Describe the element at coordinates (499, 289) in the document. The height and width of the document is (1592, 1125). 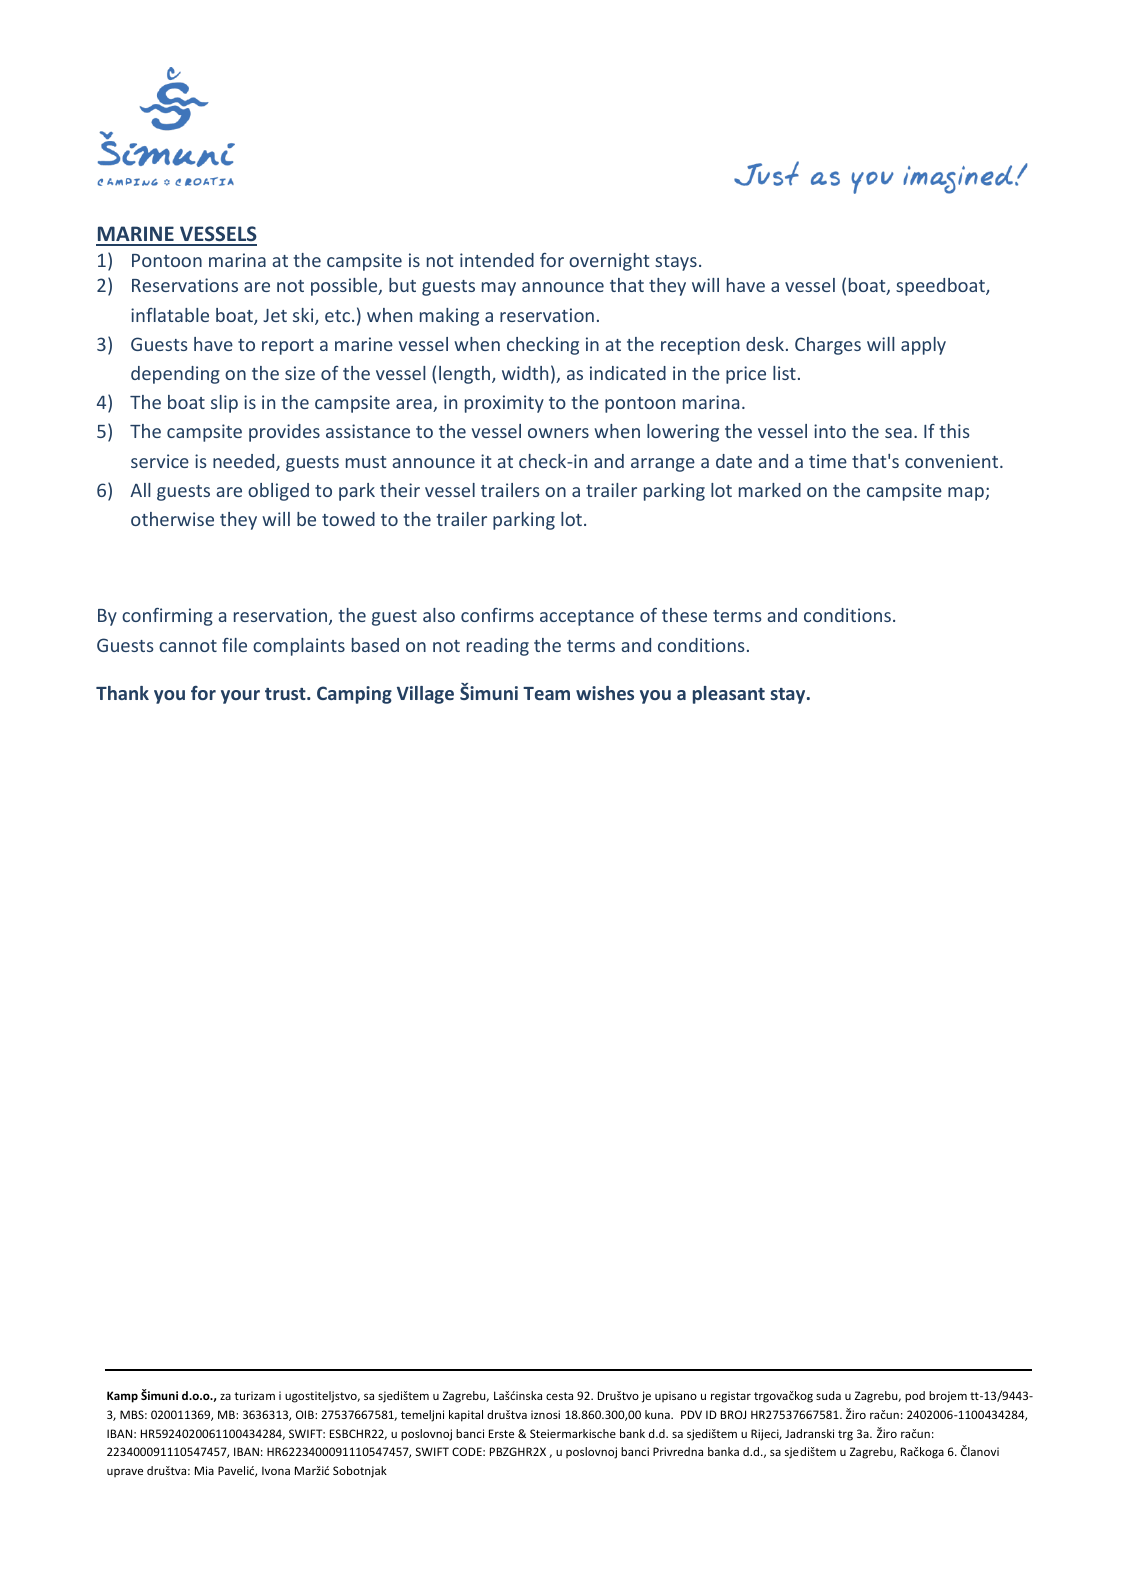
I see `may` at that location.
